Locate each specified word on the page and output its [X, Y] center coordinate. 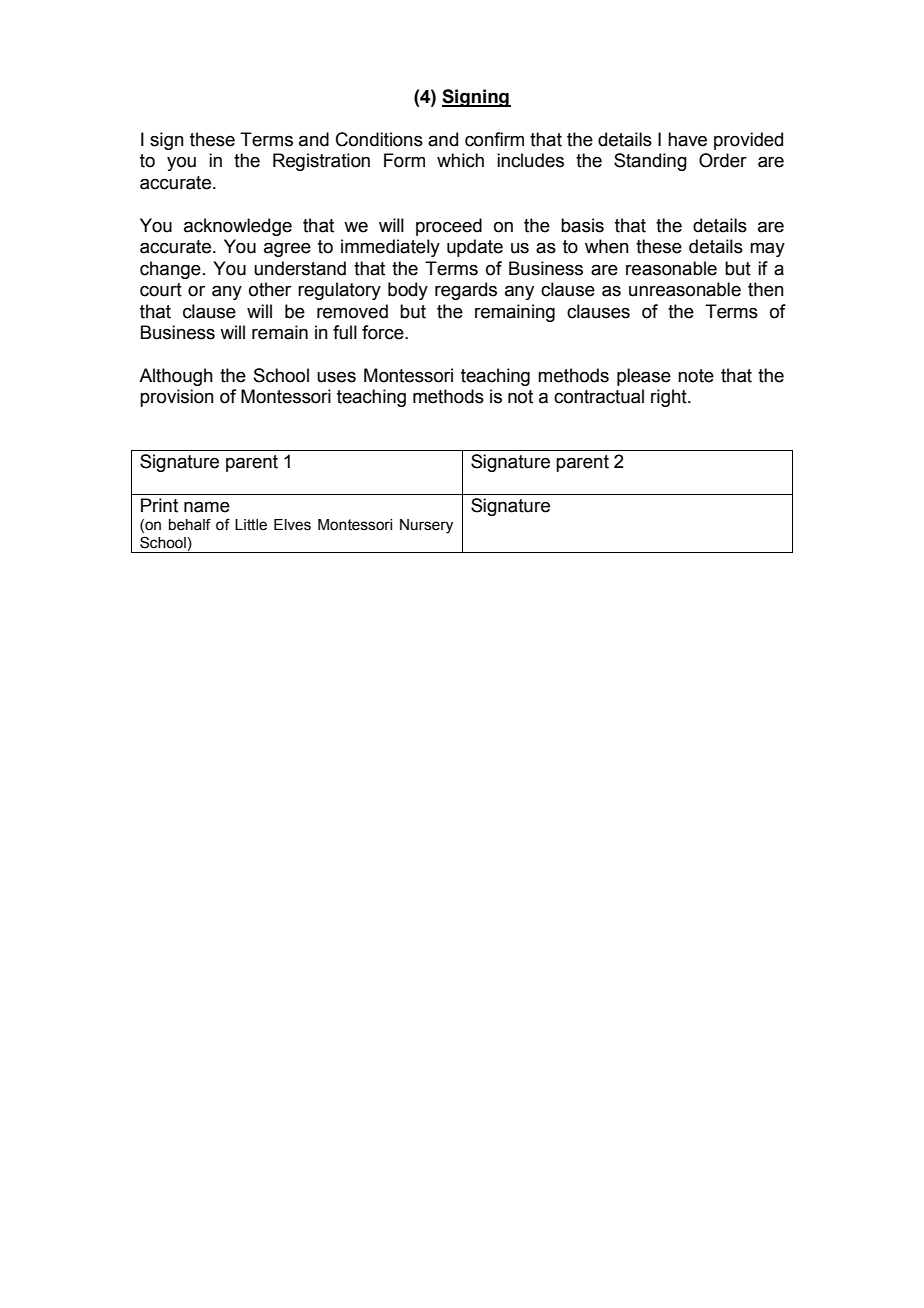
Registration [321, 162]
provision [177, 398]
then [766, 289]
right [670, 398]
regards [466, 291]
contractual [599, 396]
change [170, 270]
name [207, 507]
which [460, 160]
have [687, 139]
